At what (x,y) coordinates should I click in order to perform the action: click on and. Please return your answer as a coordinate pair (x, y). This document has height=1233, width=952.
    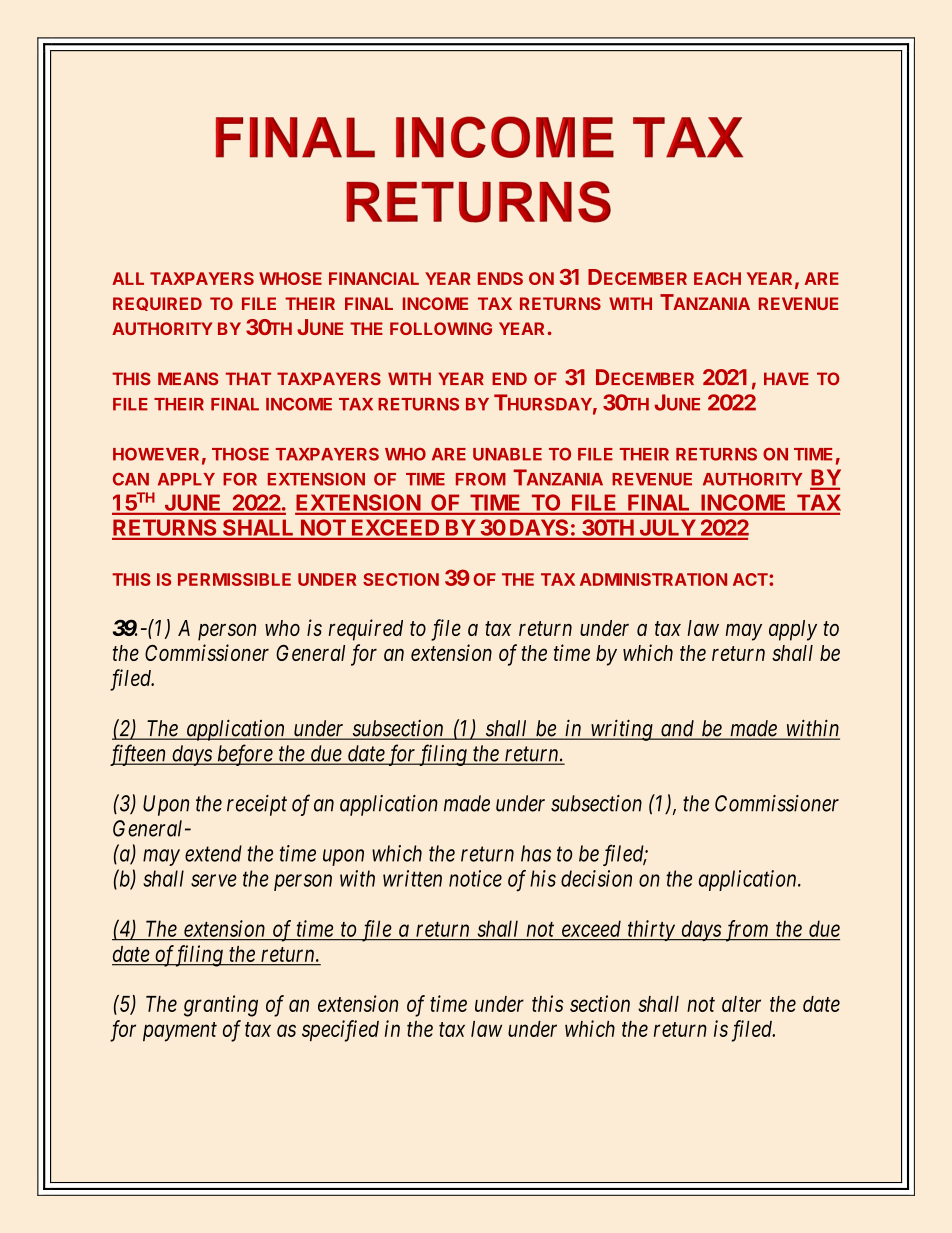
    Looking at the image, I should click on (678, 729).
